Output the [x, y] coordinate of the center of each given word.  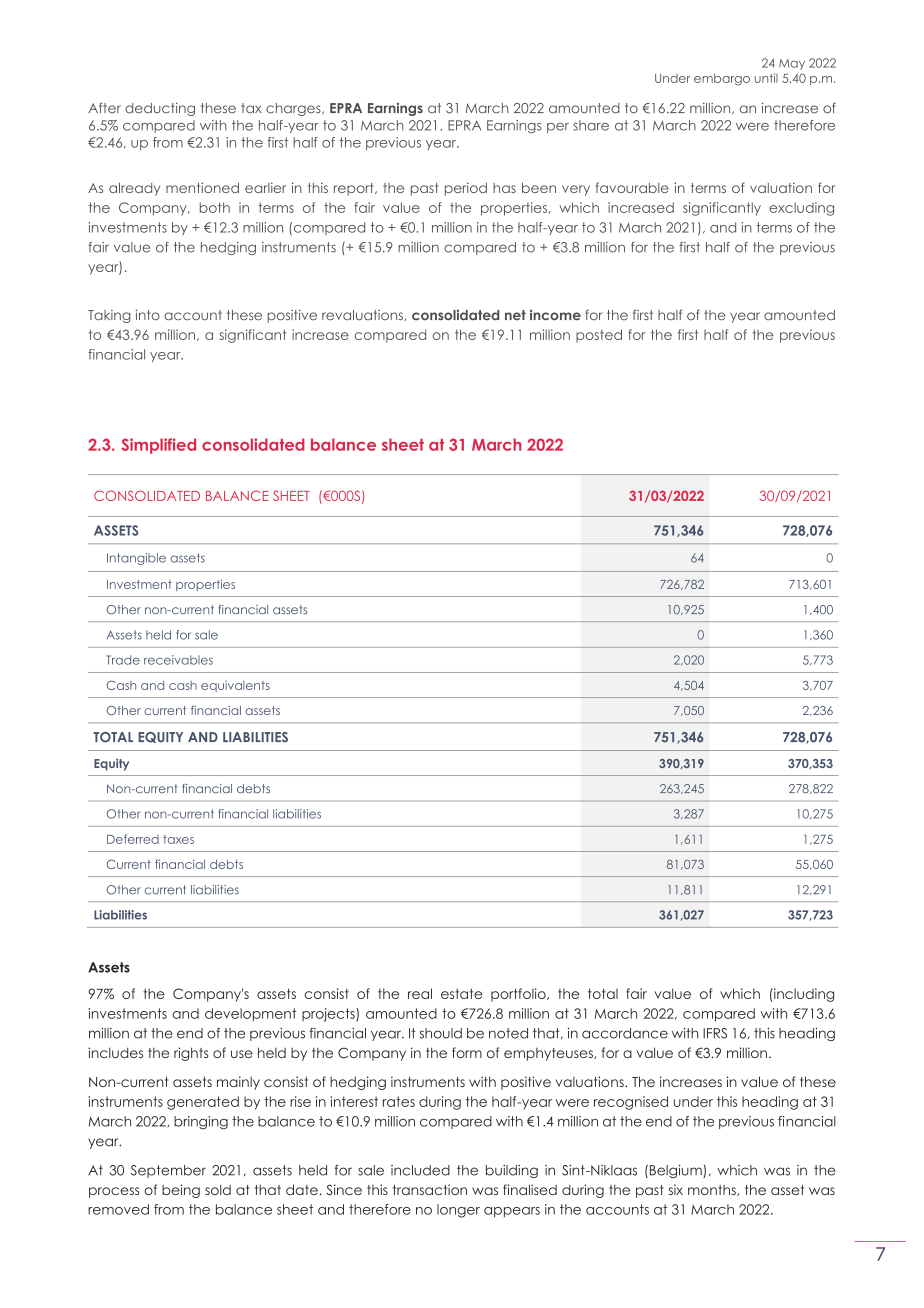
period [466, 189]
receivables [178, 660]
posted [599, 336]
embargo [722, 79]
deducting [160, 109]
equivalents [235, 686]
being [181, 1191]
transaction [430, 1189]
